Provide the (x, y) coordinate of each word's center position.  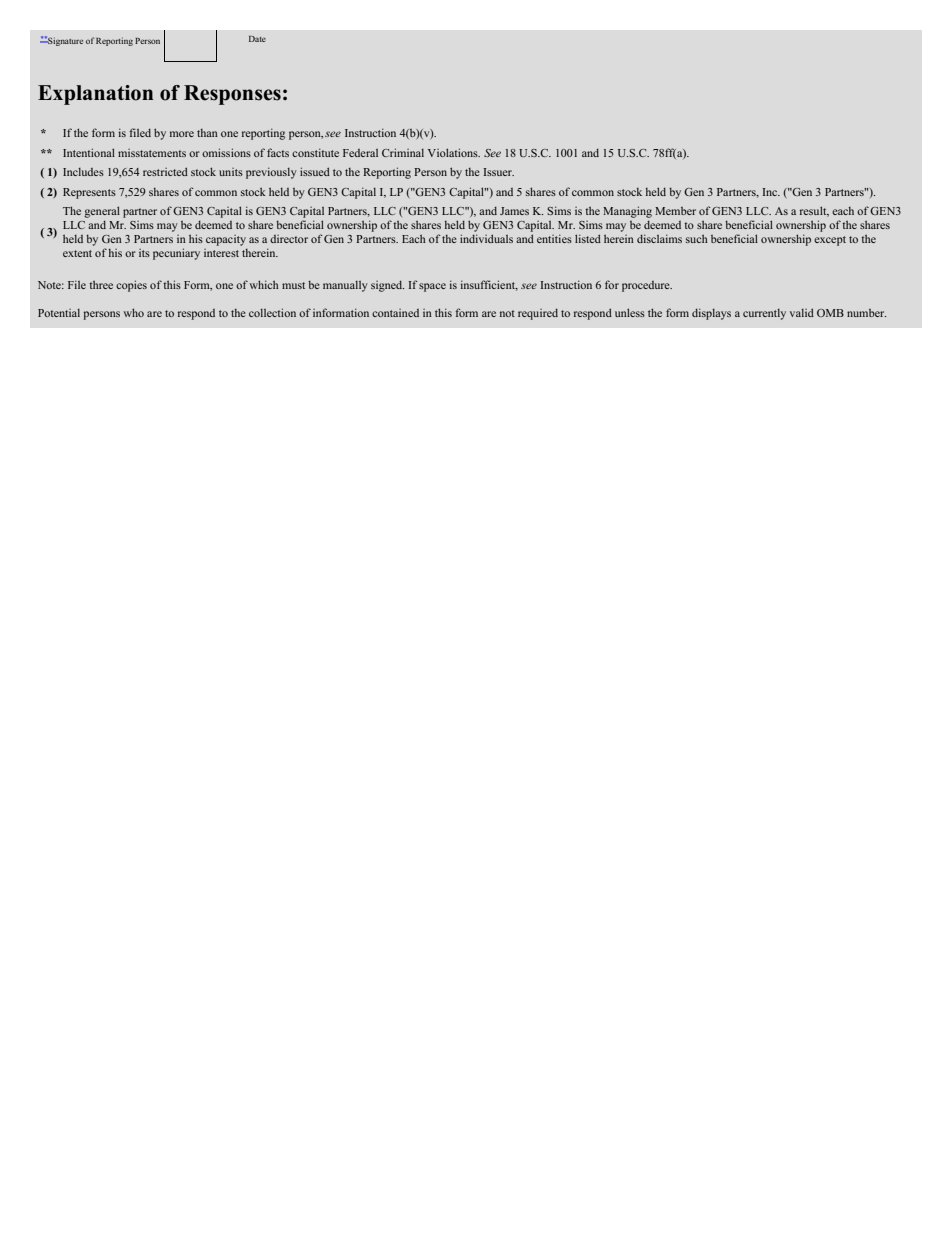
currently (764, 314)
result (814, 211)
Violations (454, 152)
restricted (165, 171)
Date (257, 39)
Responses (232, 95)
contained (395, 313)
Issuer (498, 172)
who (133, 312)
